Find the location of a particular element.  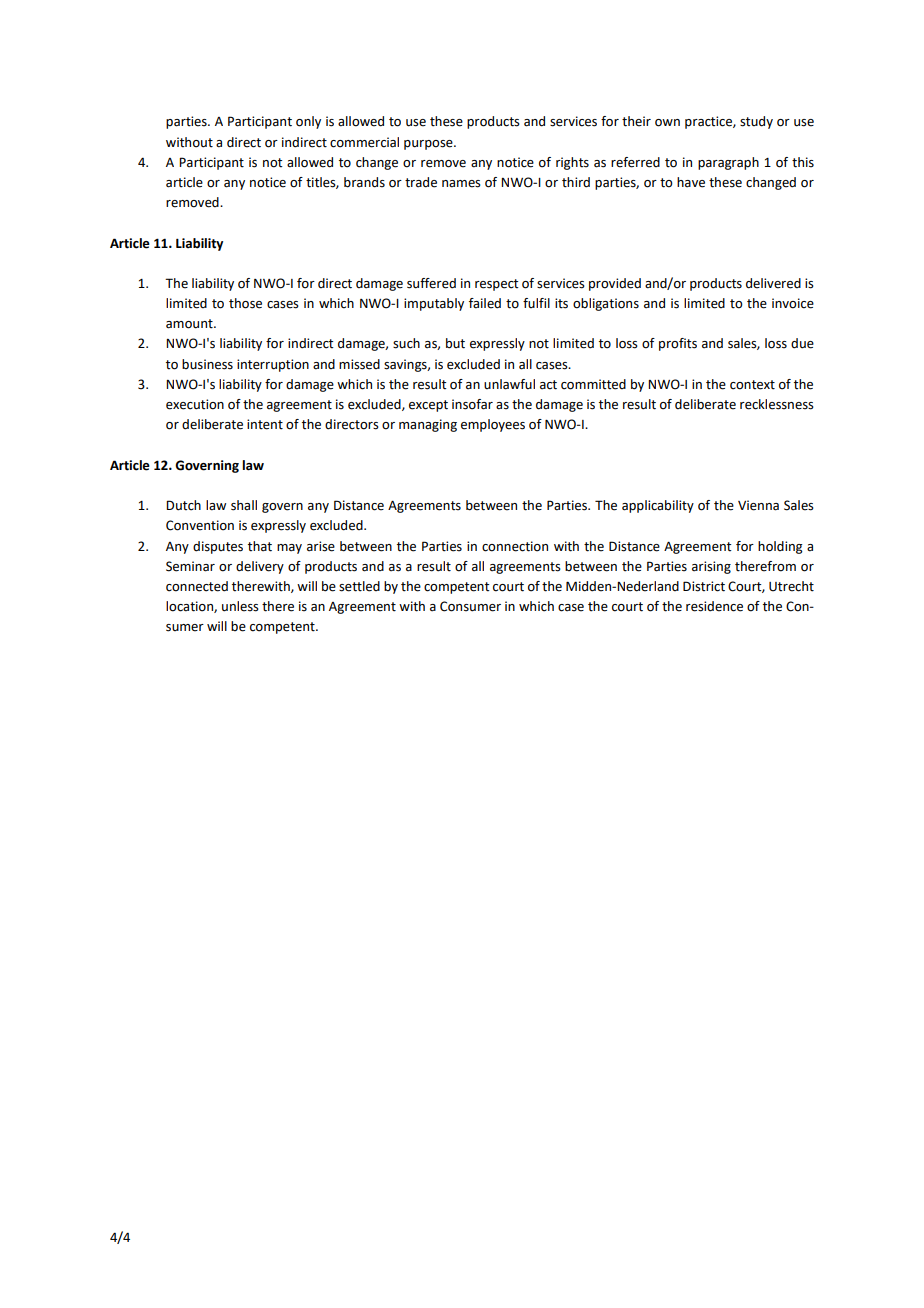

unless is located at coordinates (240, 606).
